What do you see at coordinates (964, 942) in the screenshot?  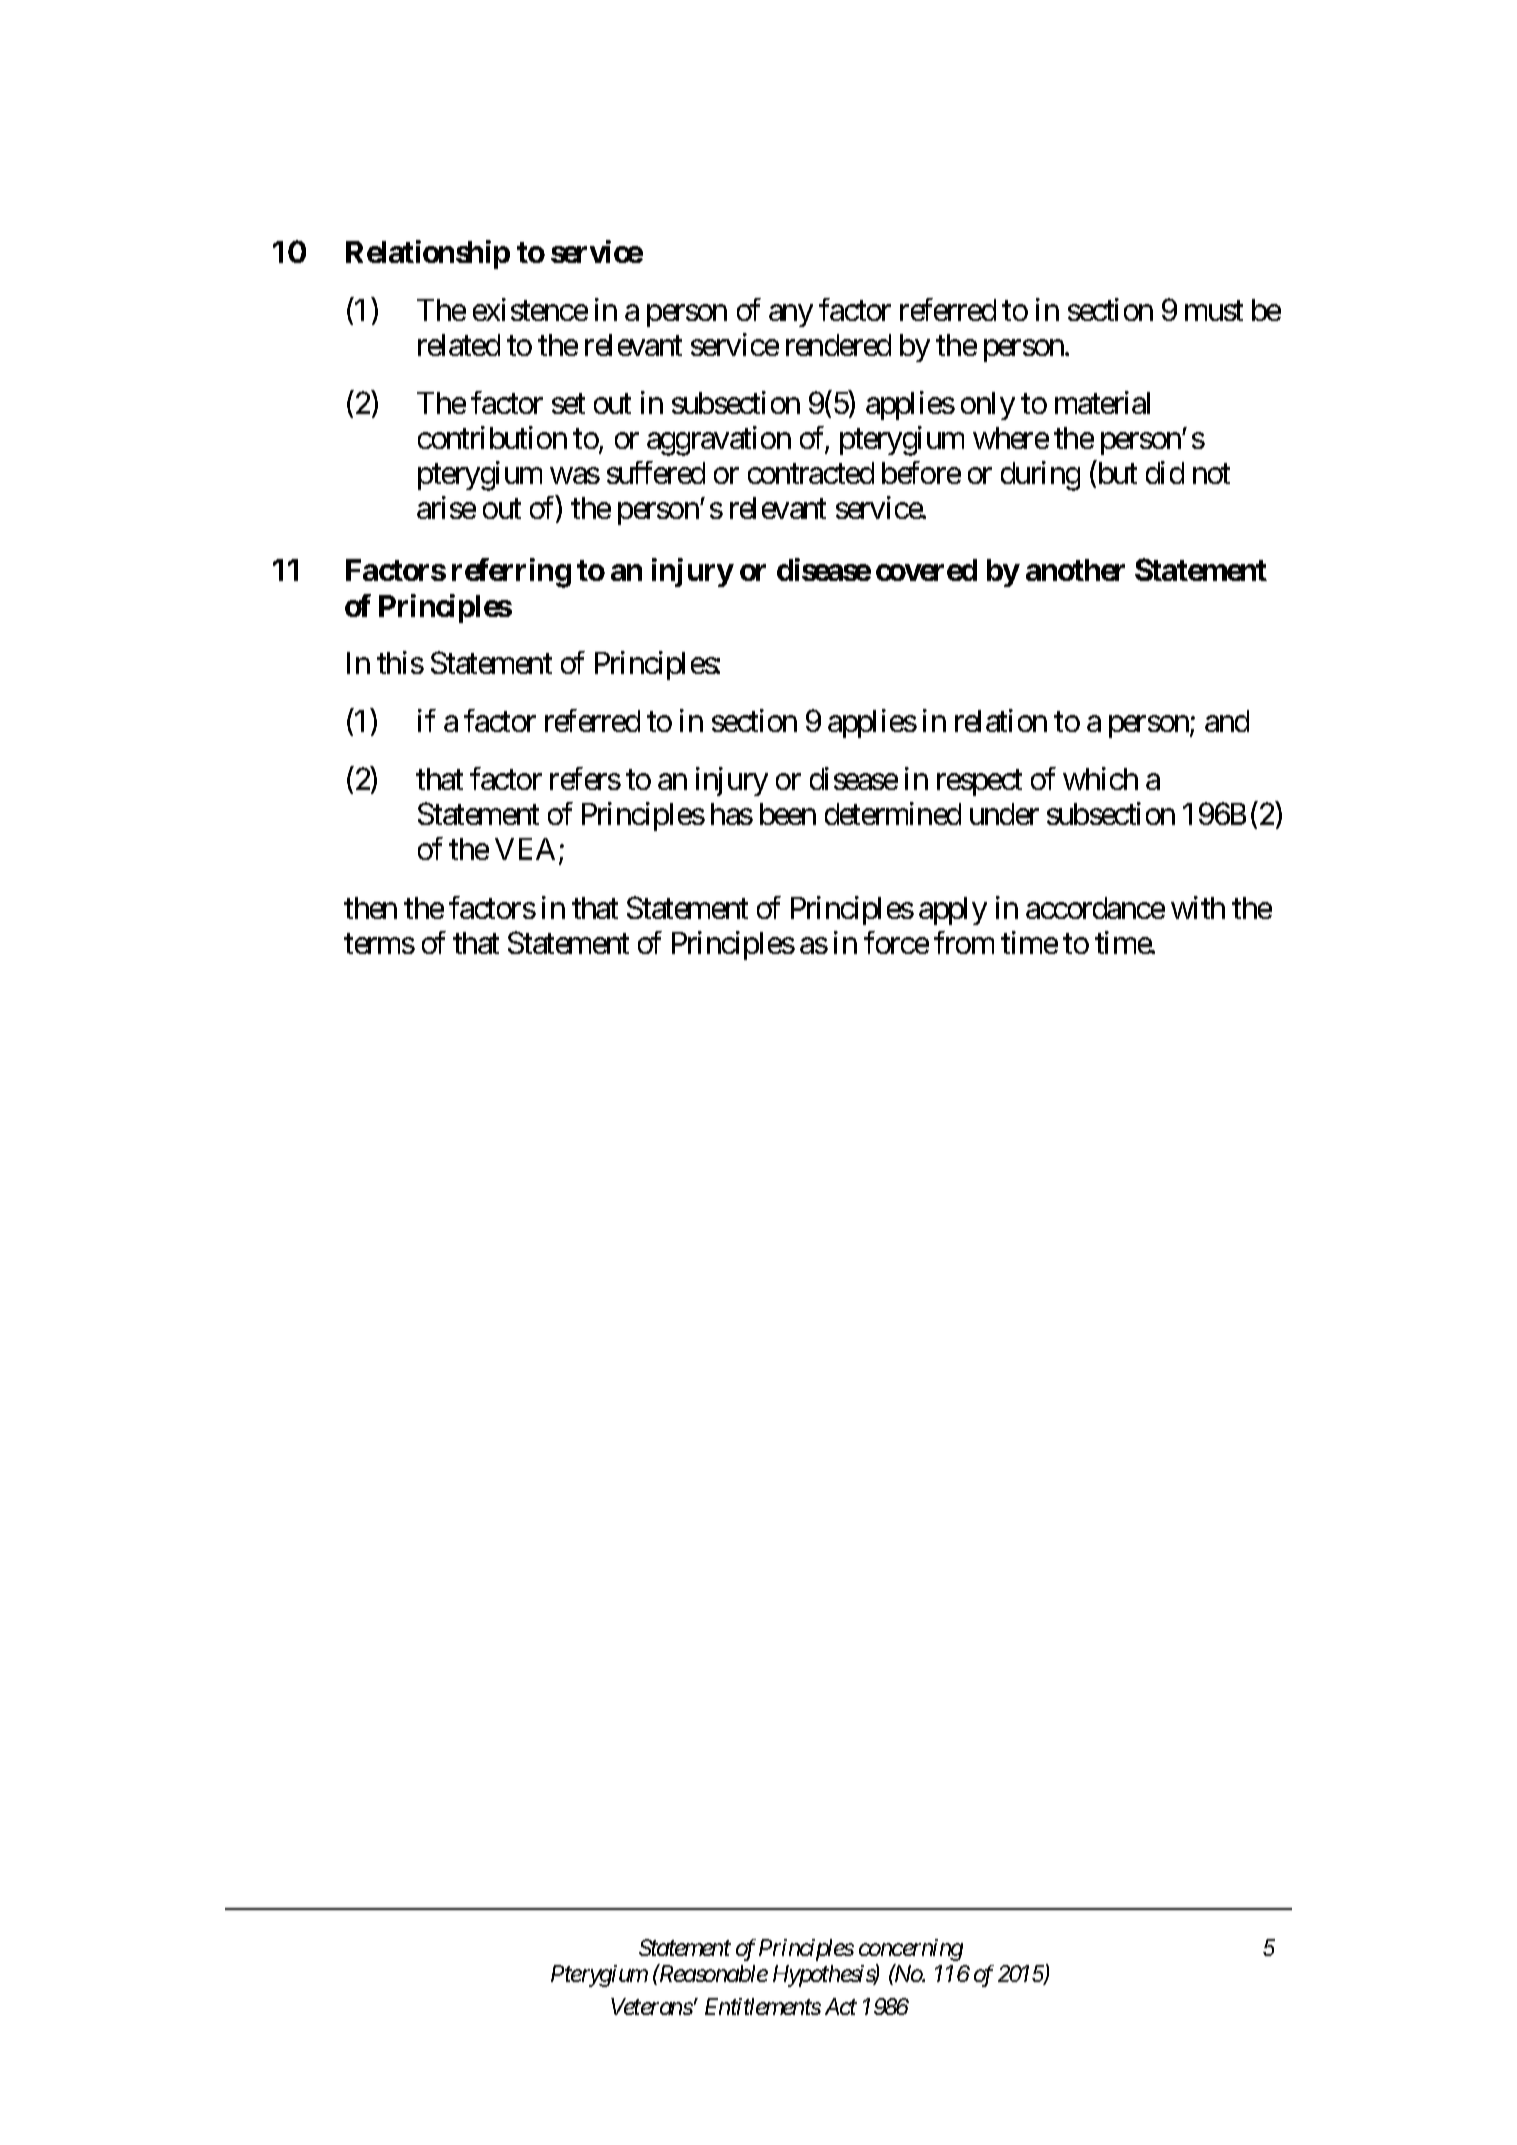 I see `from` at bounding box center [964, 942].
